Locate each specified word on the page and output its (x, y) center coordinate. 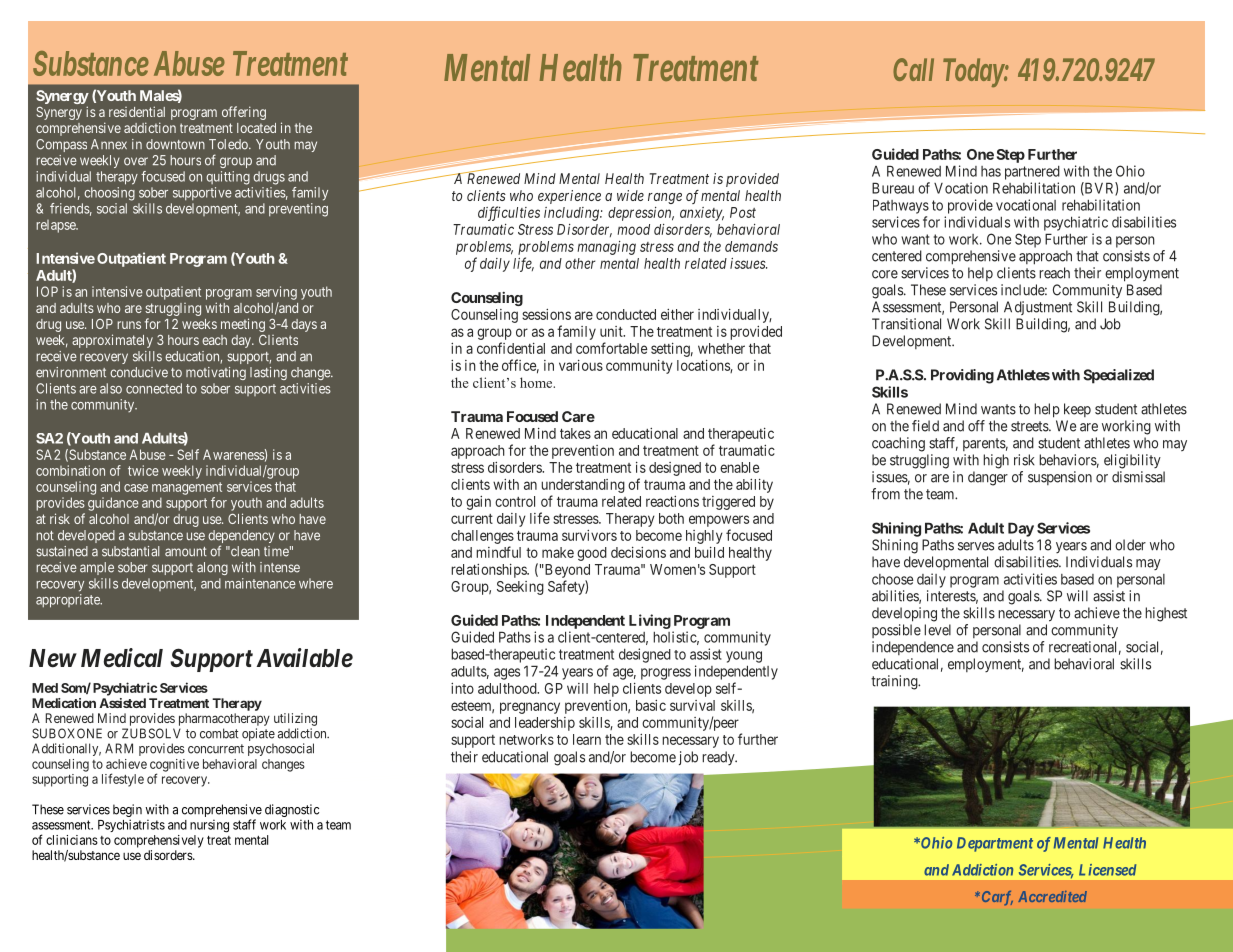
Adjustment (1038, 308)
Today (973, 72)
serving (276, 293)
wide (630, 195)
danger (988, 478)
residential (137, 111)
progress (666, 674)
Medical (122, 658)
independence (913, 648)
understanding (583, 486)
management (187, 488)
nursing (209, 826)
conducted (626, 314)
